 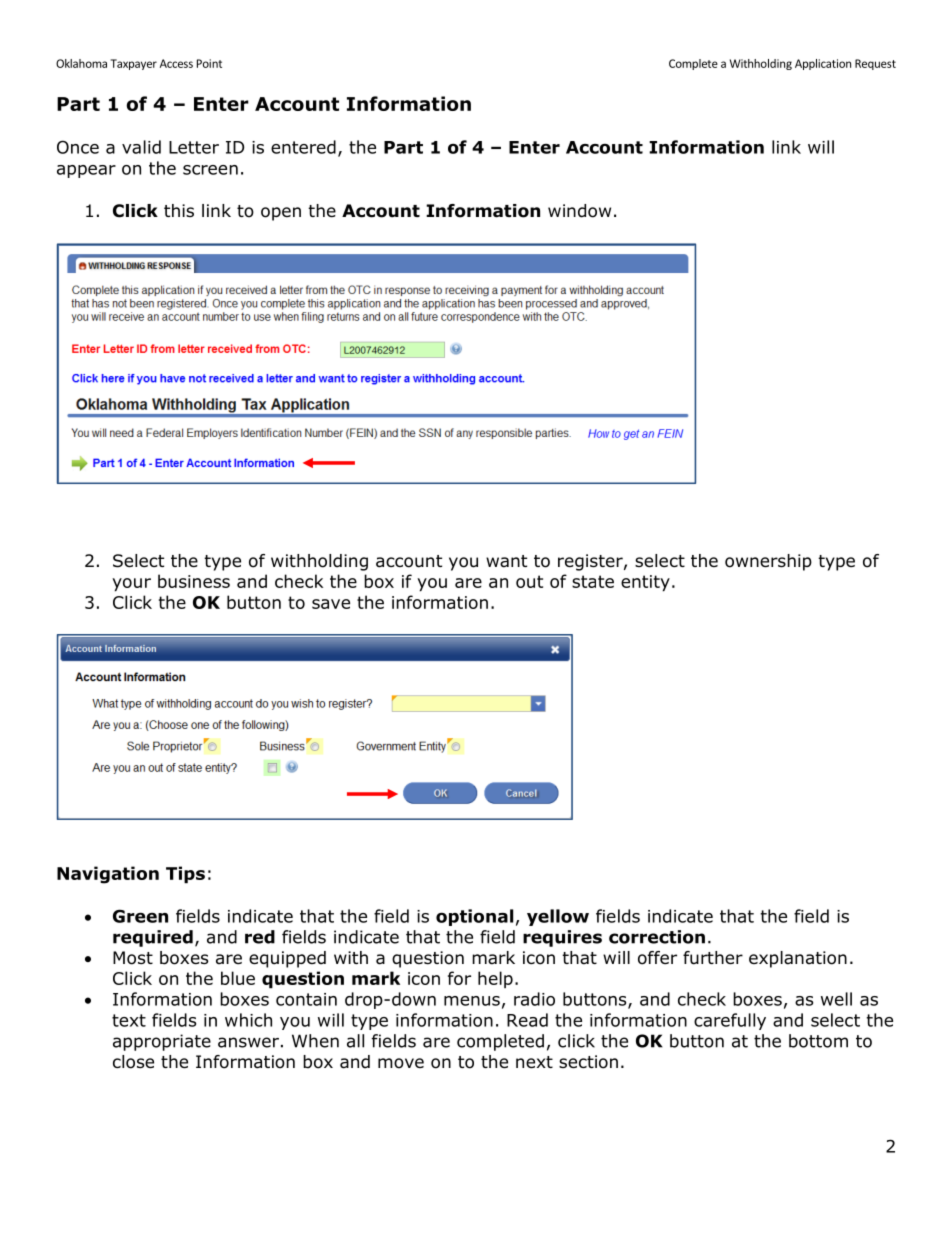 I want to click on menus, so click(x=472, y=1001).
